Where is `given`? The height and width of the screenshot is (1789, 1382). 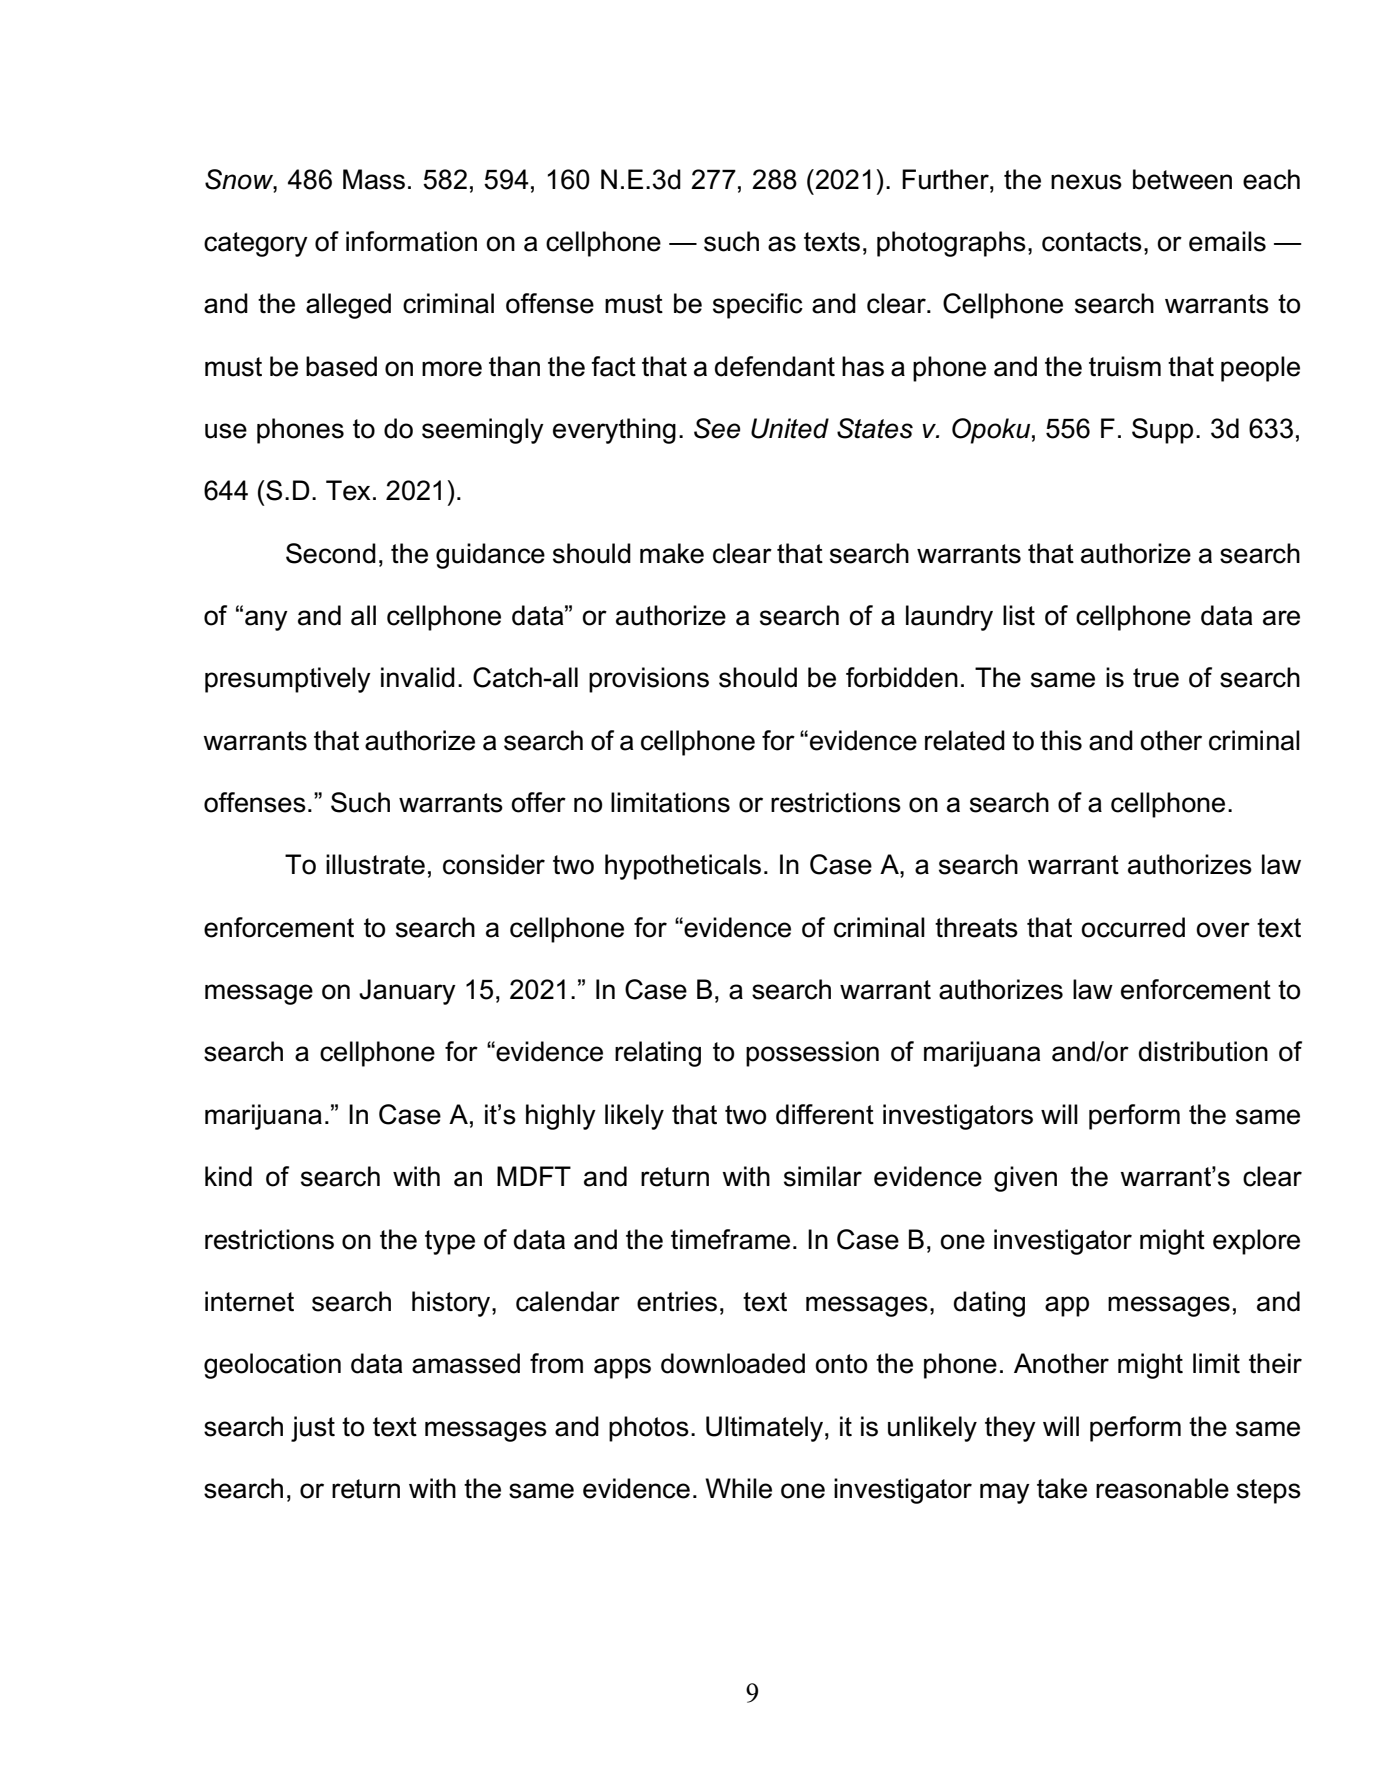 given is located at coordinates (1025, 1179).
